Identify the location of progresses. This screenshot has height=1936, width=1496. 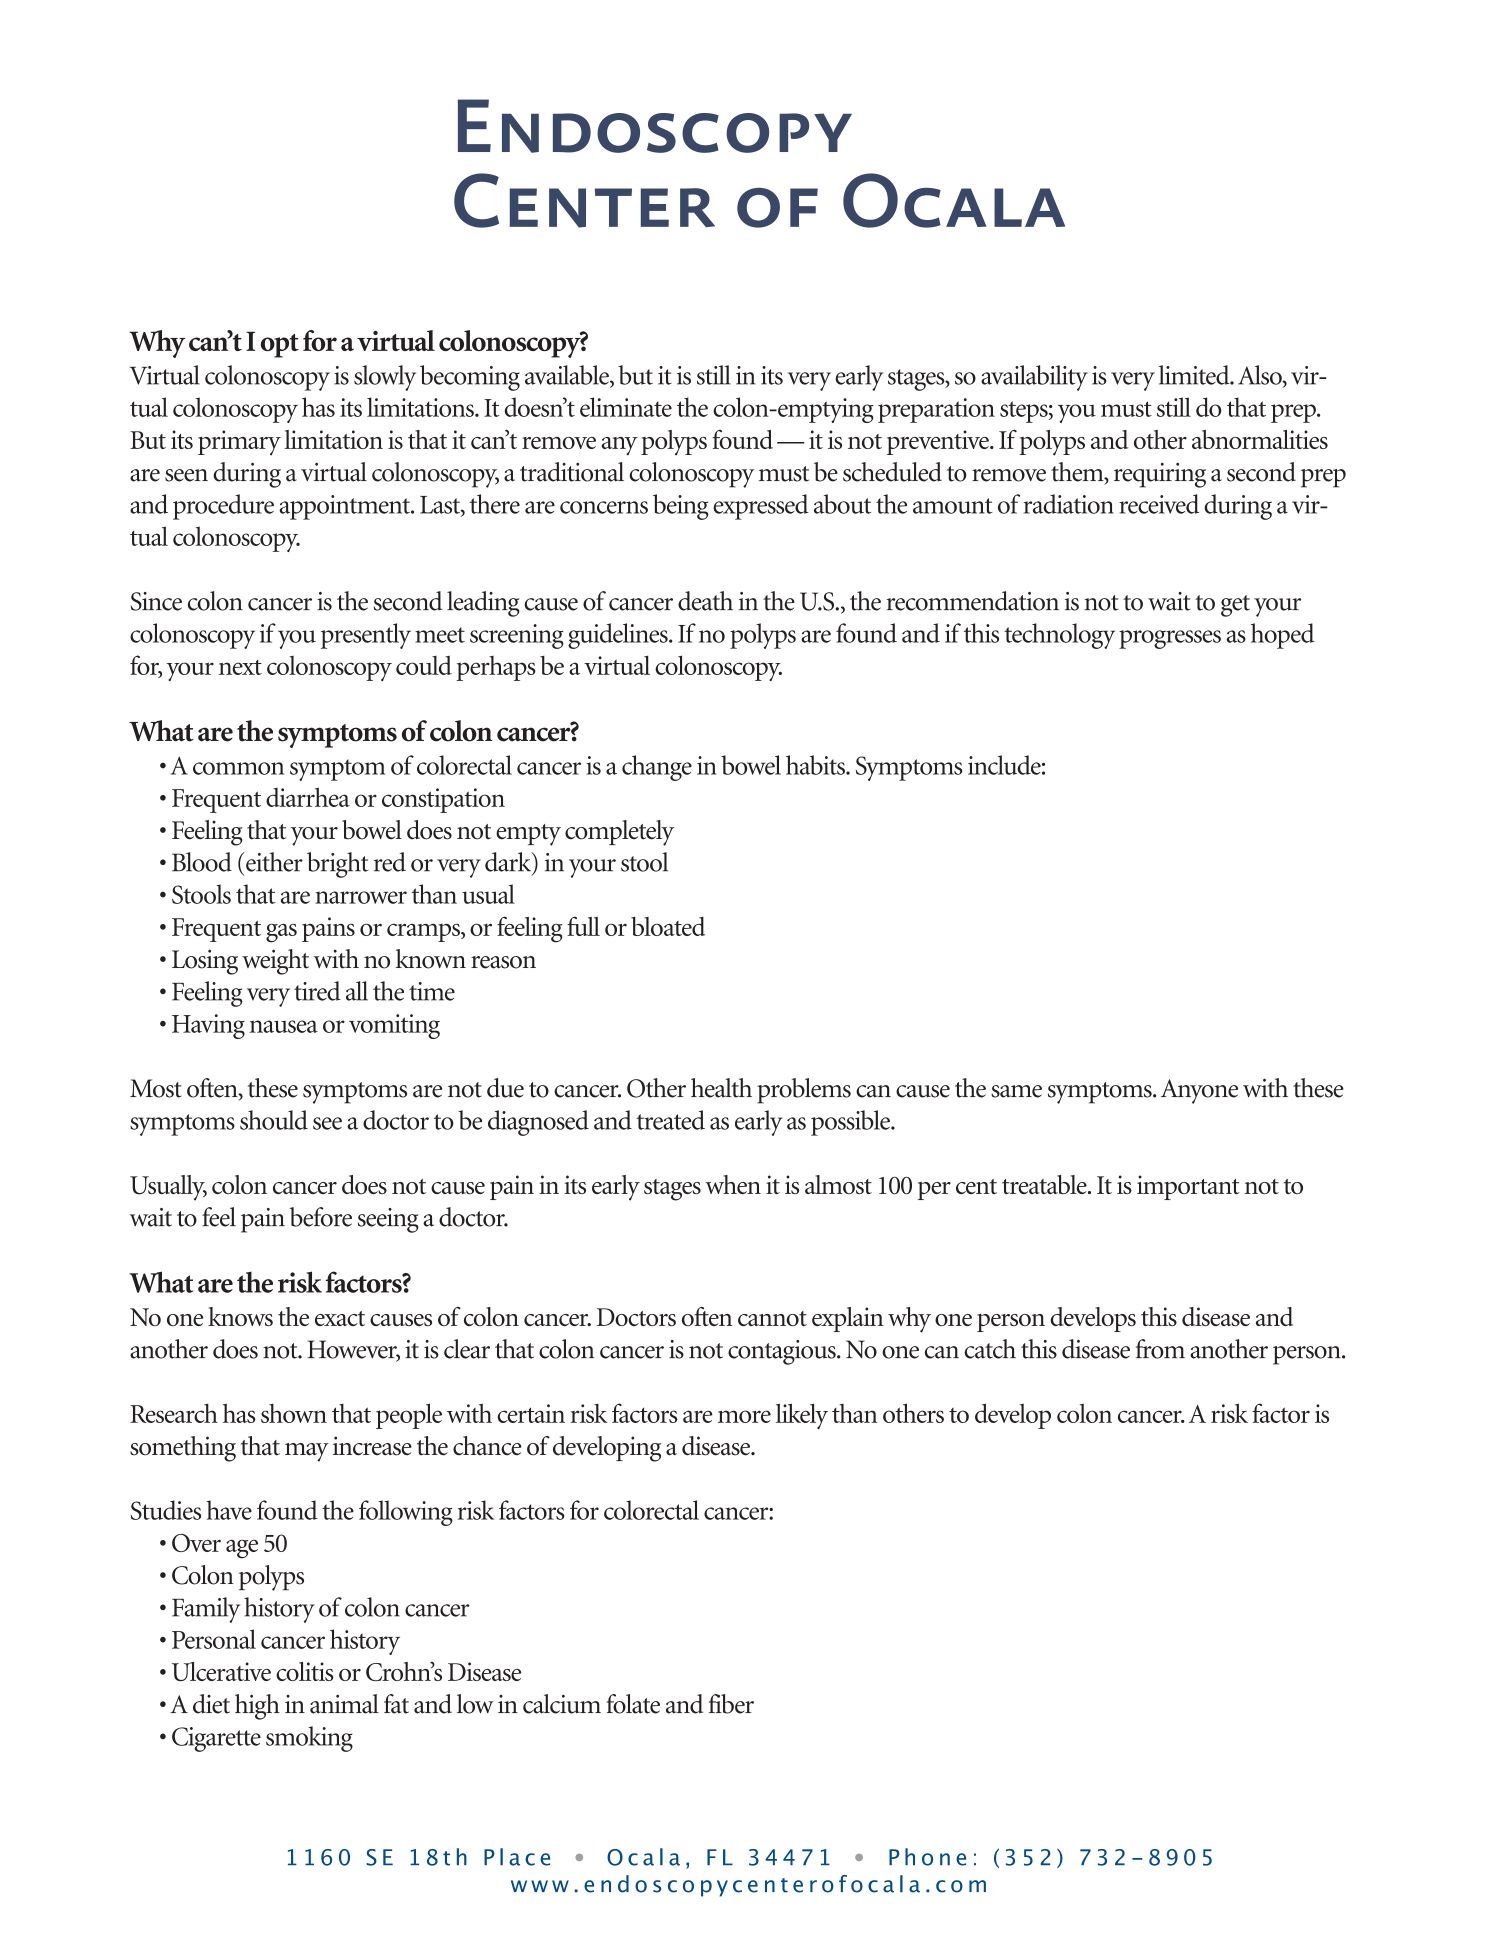
(1170, 639).
